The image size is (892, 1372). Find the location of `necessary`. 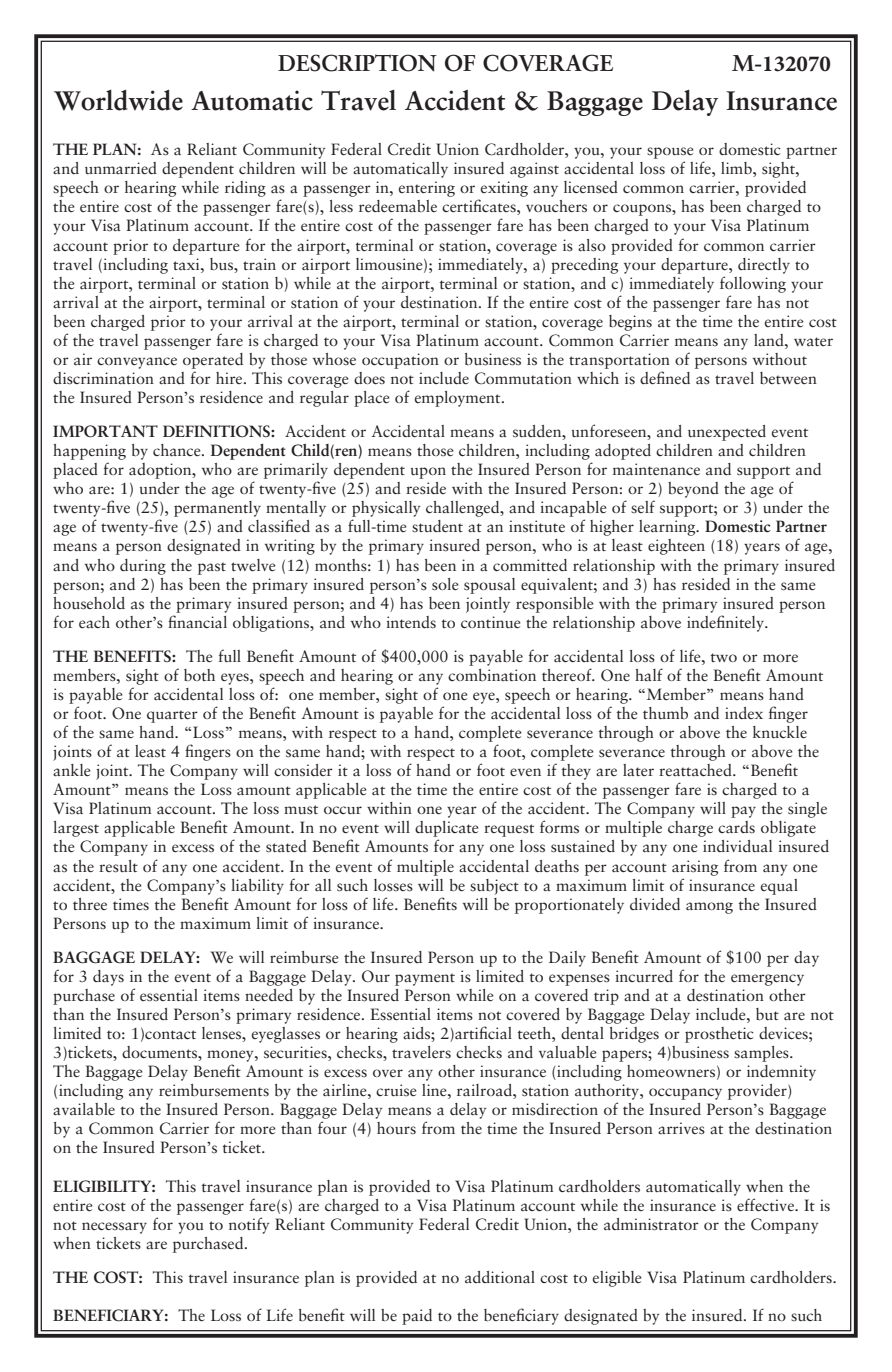

necessary is located at coordinates (114, 1228).
